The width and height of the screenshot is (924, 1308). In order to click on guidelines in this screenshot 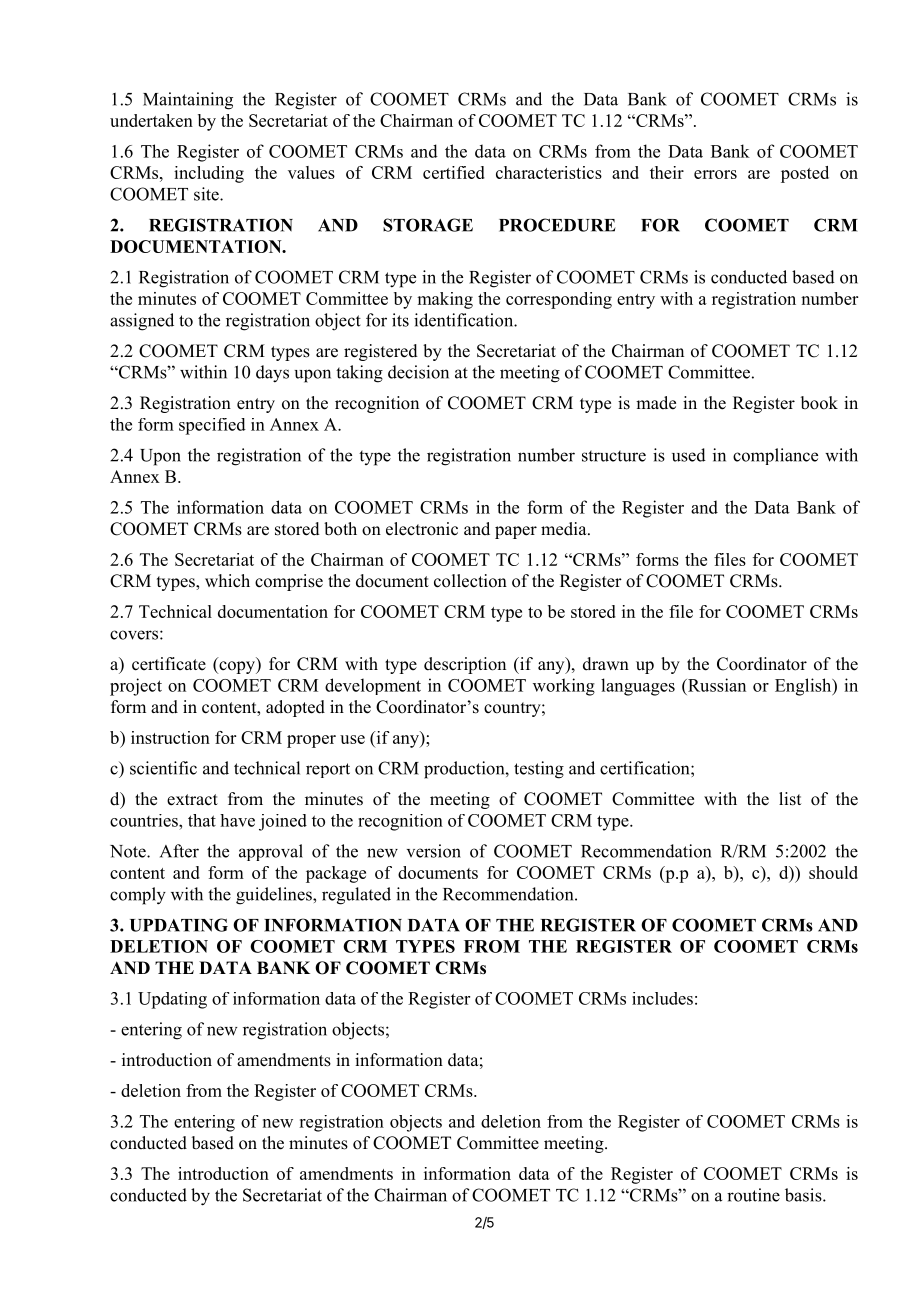, I will do `click(275, 896)`.
